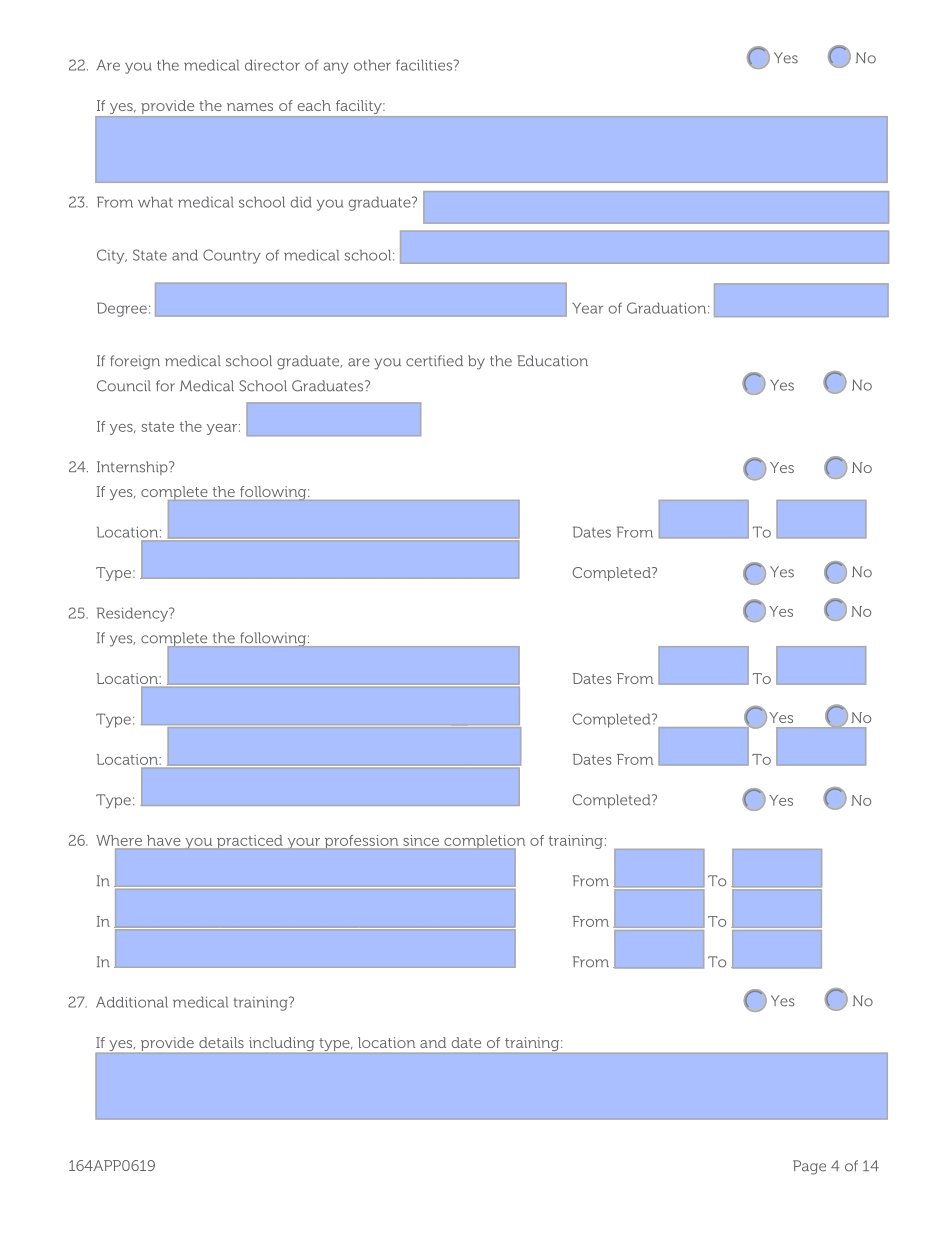 The image size is (952, 1233). Describe the element at coordinates (135, 362) in the screenshot. I see `foreign` at that location.
